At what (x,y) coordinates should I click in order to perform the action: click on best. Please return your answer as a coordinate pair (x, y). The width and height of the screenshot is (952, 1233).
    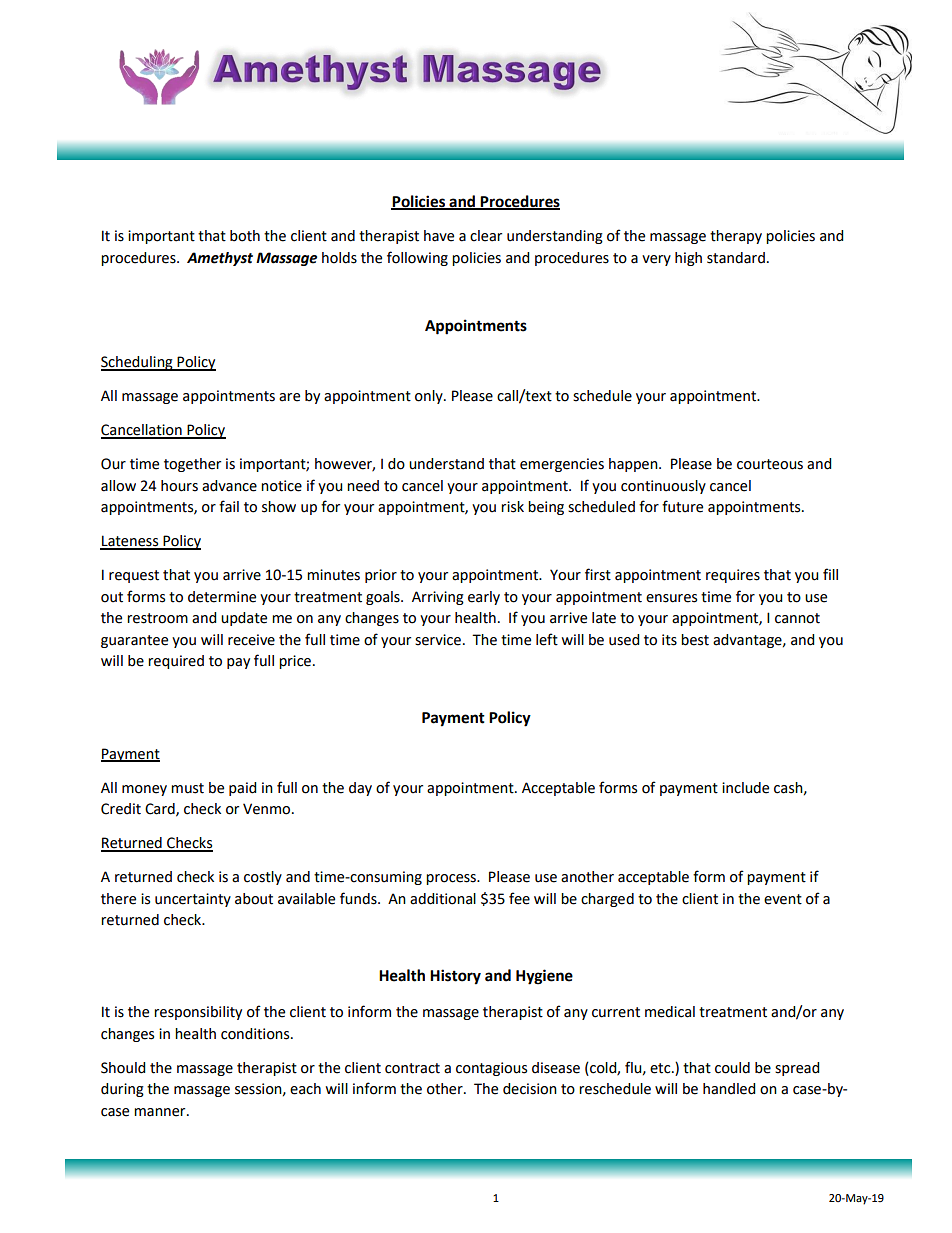
    Looking at the image, I should click on (695, 640).
